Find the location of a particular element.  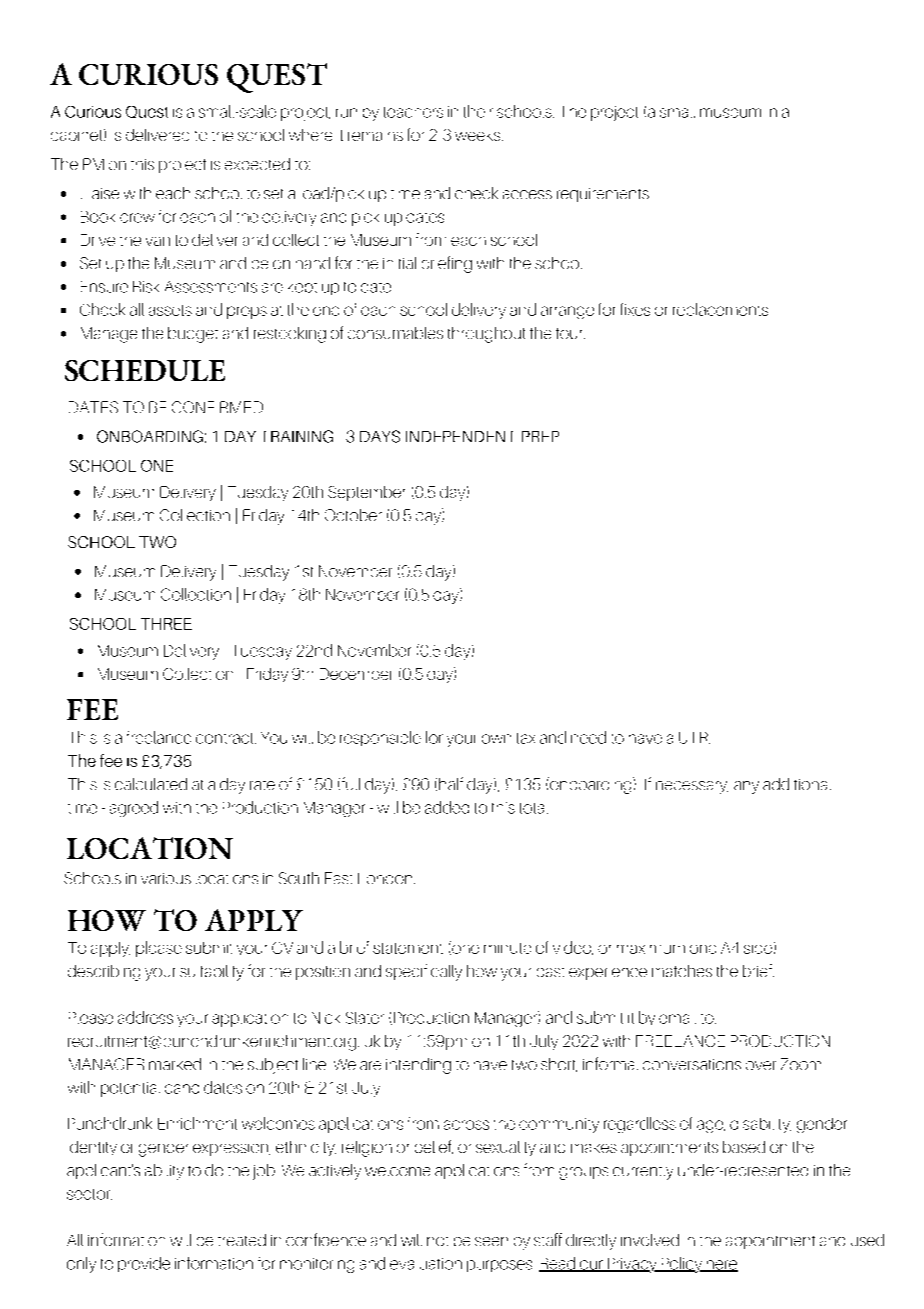

various is located at coordinates (166, 878).
